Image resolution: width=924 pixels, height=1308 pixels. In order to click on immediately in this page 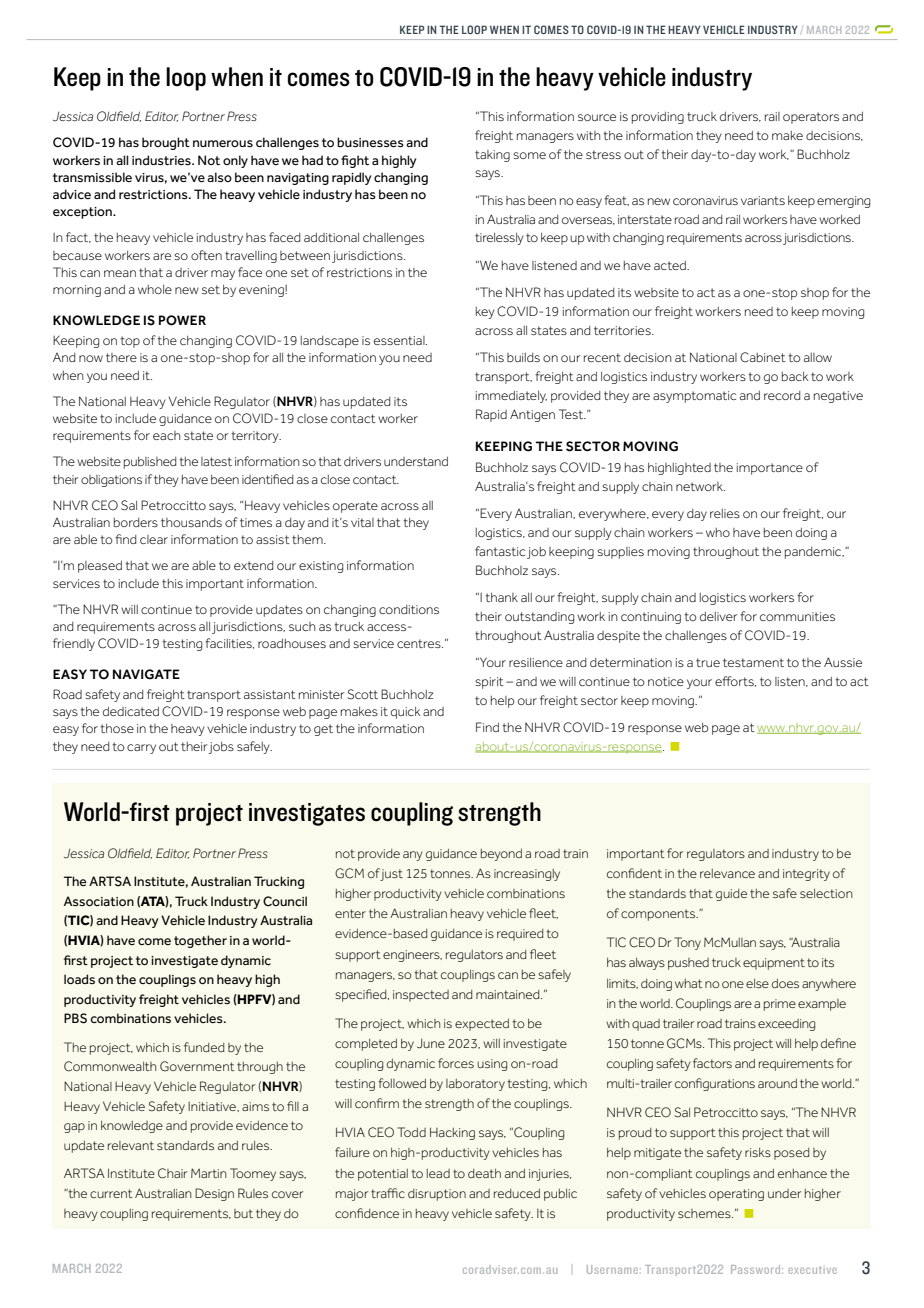, I will do `click(511, 397)`.
